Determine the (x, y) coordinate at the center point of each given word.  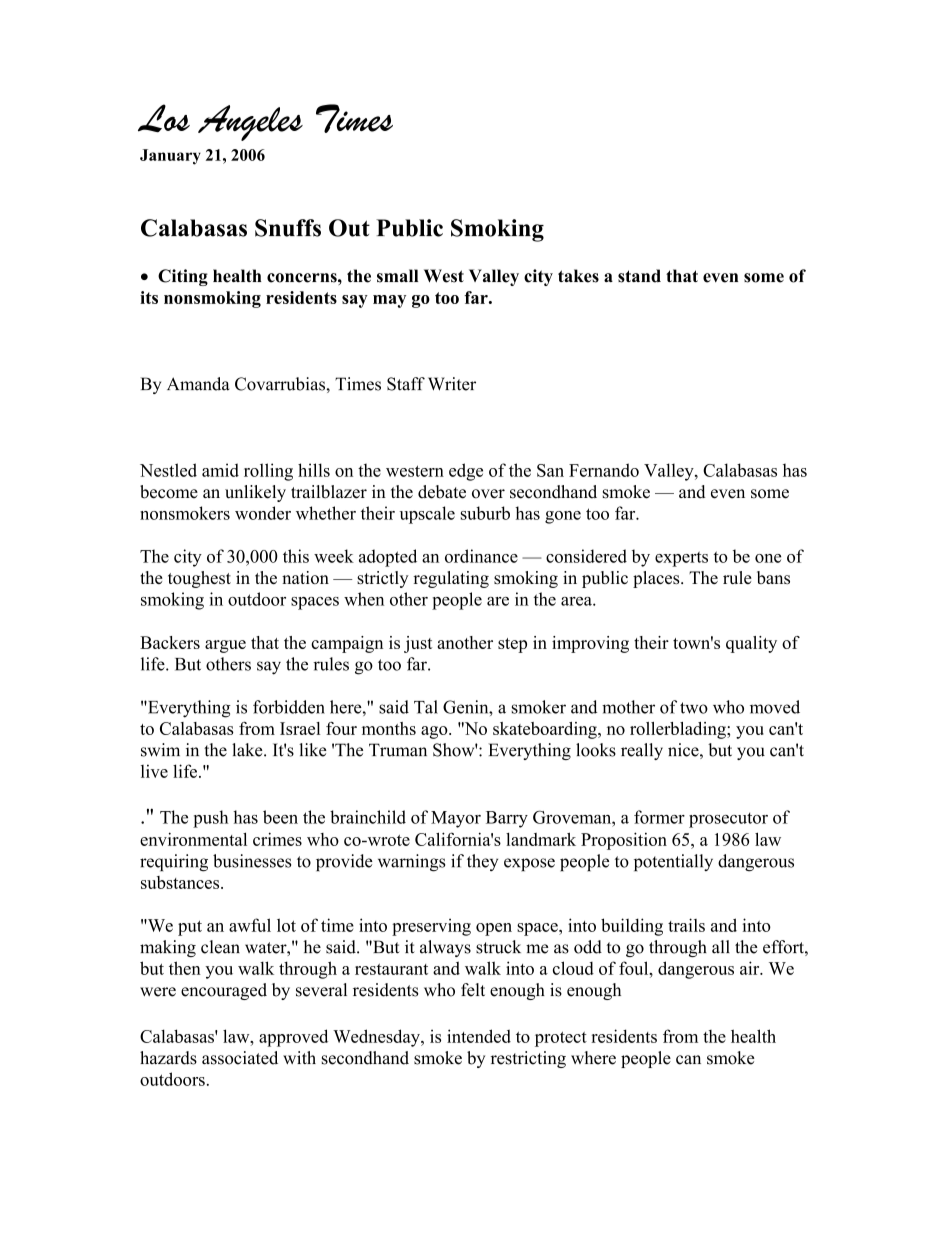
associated (240, 1058)
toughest (199, 579)
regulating (451, 579)
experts (681, 559)
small (397, 276)
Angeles (250, 123)
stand (639, 276)
